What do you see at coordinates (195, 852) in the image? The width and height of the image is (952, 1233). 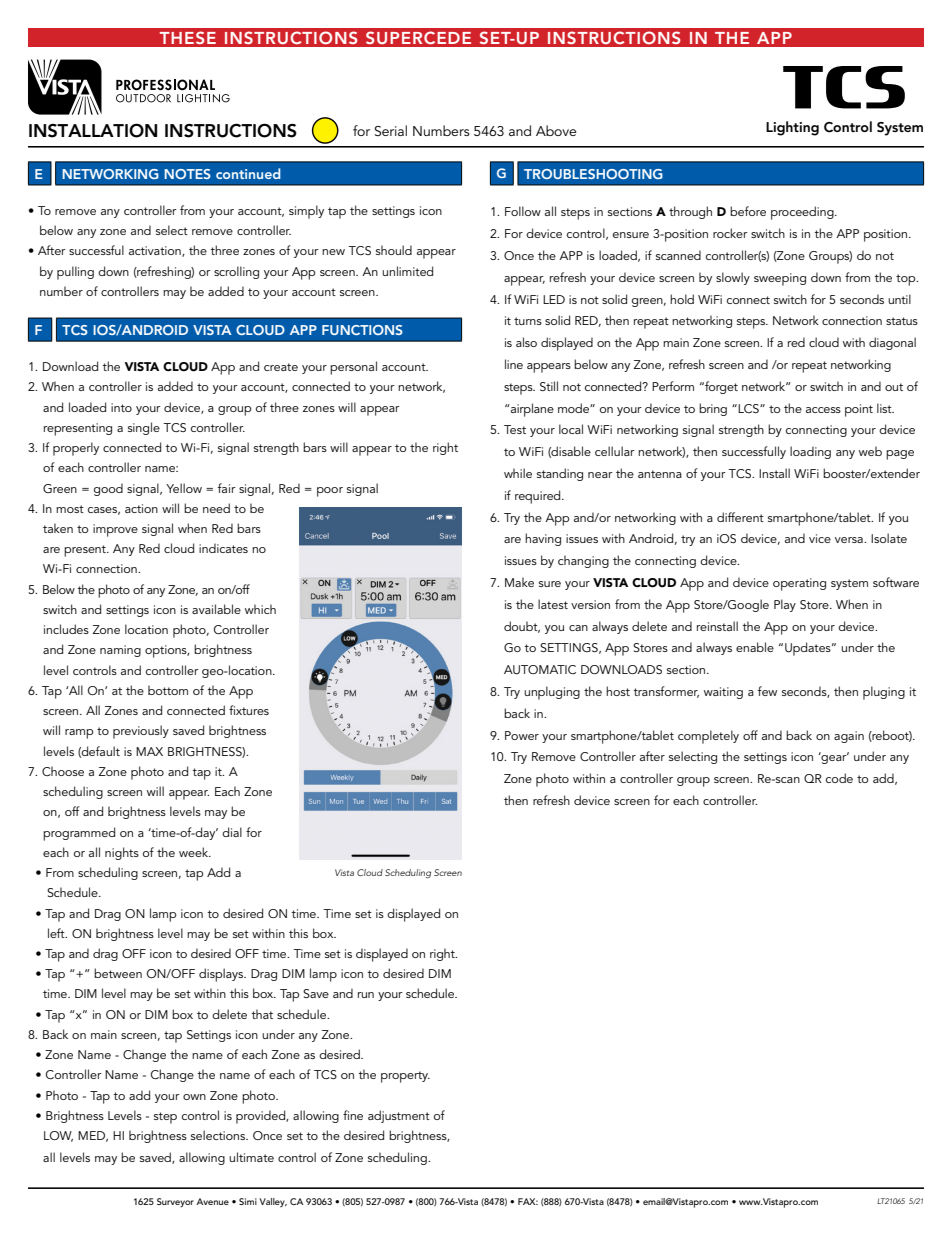 I see `week` at bounding box center [195, 852].
